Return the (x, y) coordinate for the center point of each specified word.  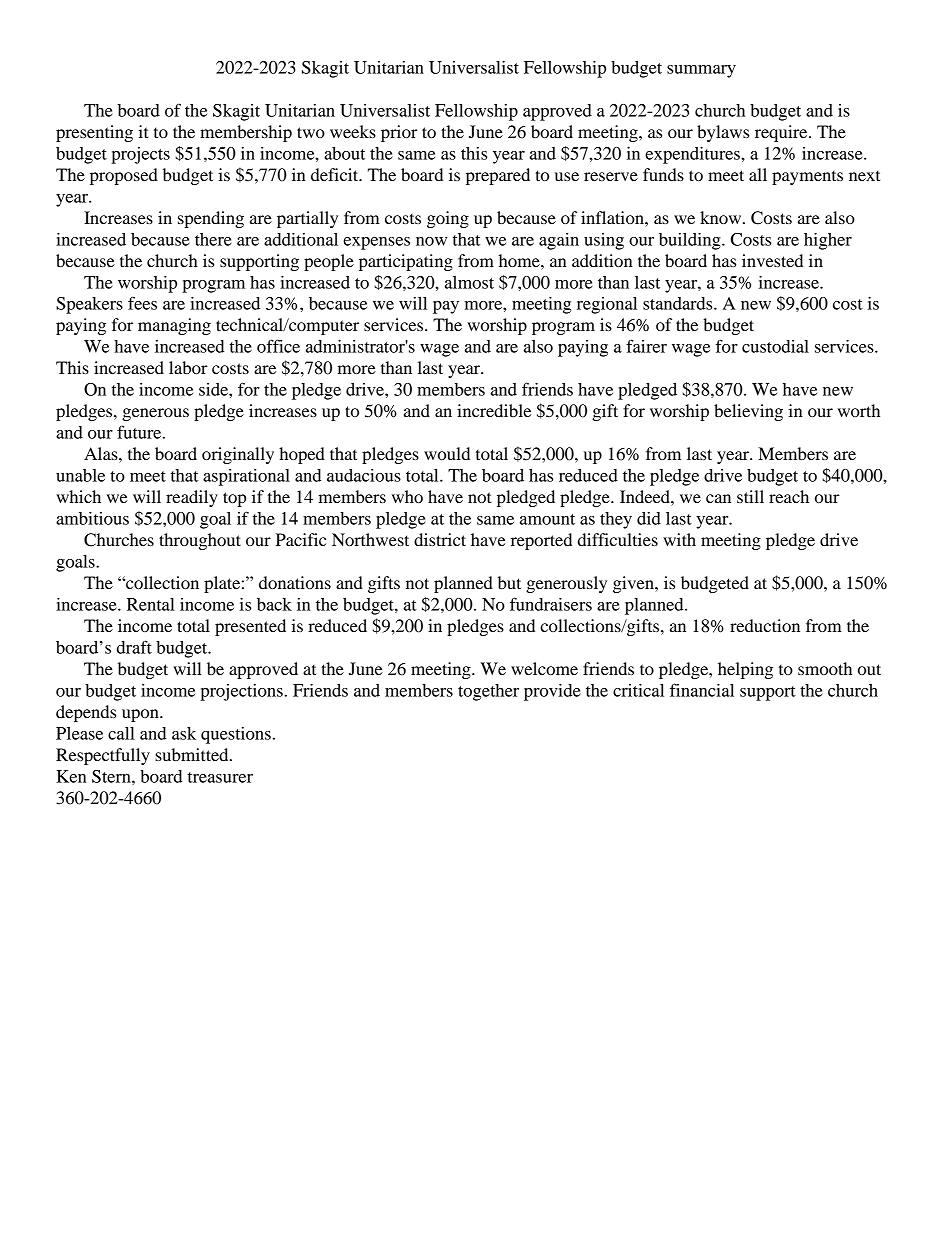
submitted (193, 754)
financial (702, 690)
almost (469, 282)
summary (701, 71)
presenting (94, 133)
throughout (200, 541)
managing (174, 326)
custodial (775, 346)
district (440, 539)
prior (399, 133)
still (750, 496)
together (488, 692)
